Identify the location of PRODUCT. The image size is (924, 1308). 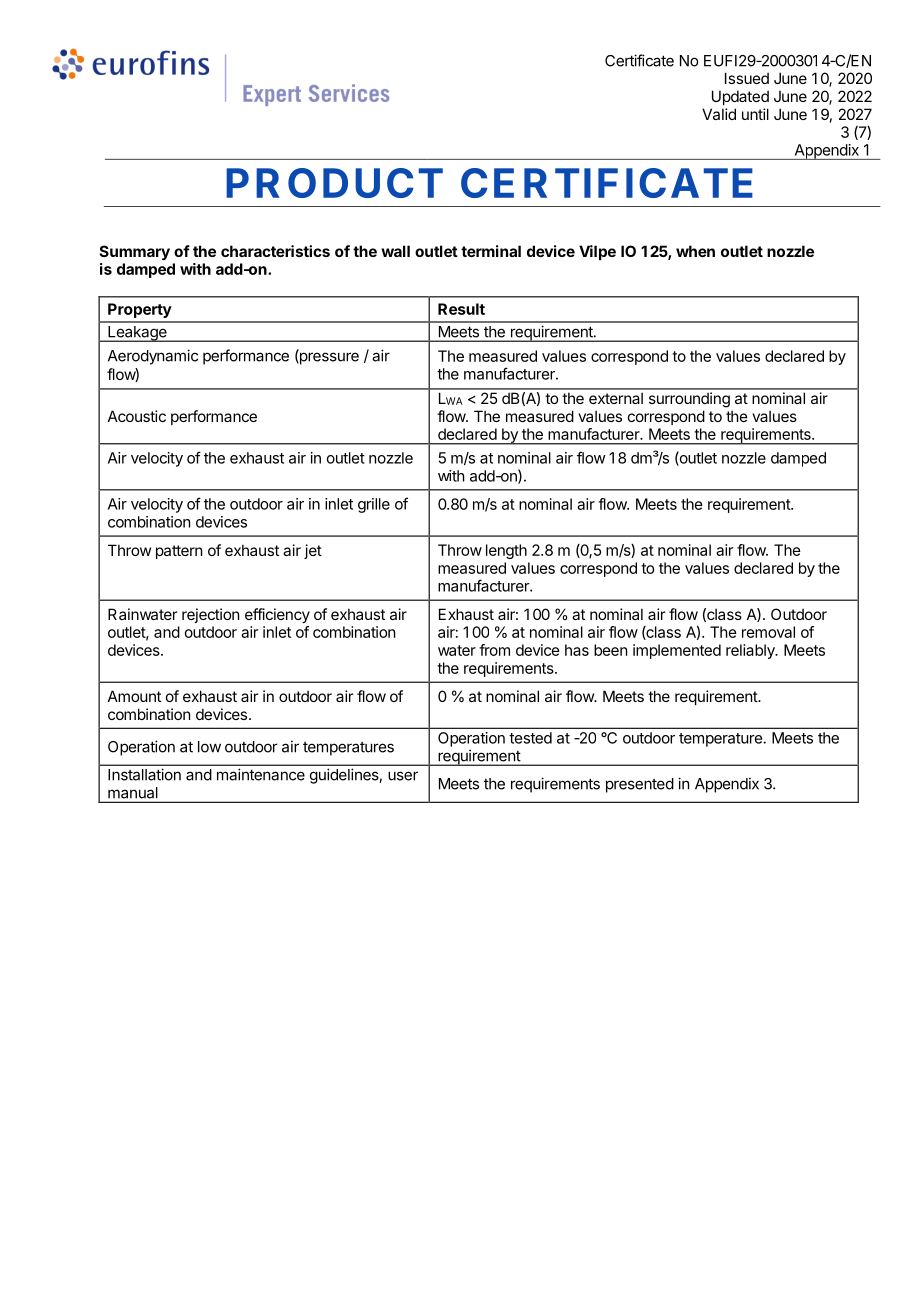
(334, 183).
